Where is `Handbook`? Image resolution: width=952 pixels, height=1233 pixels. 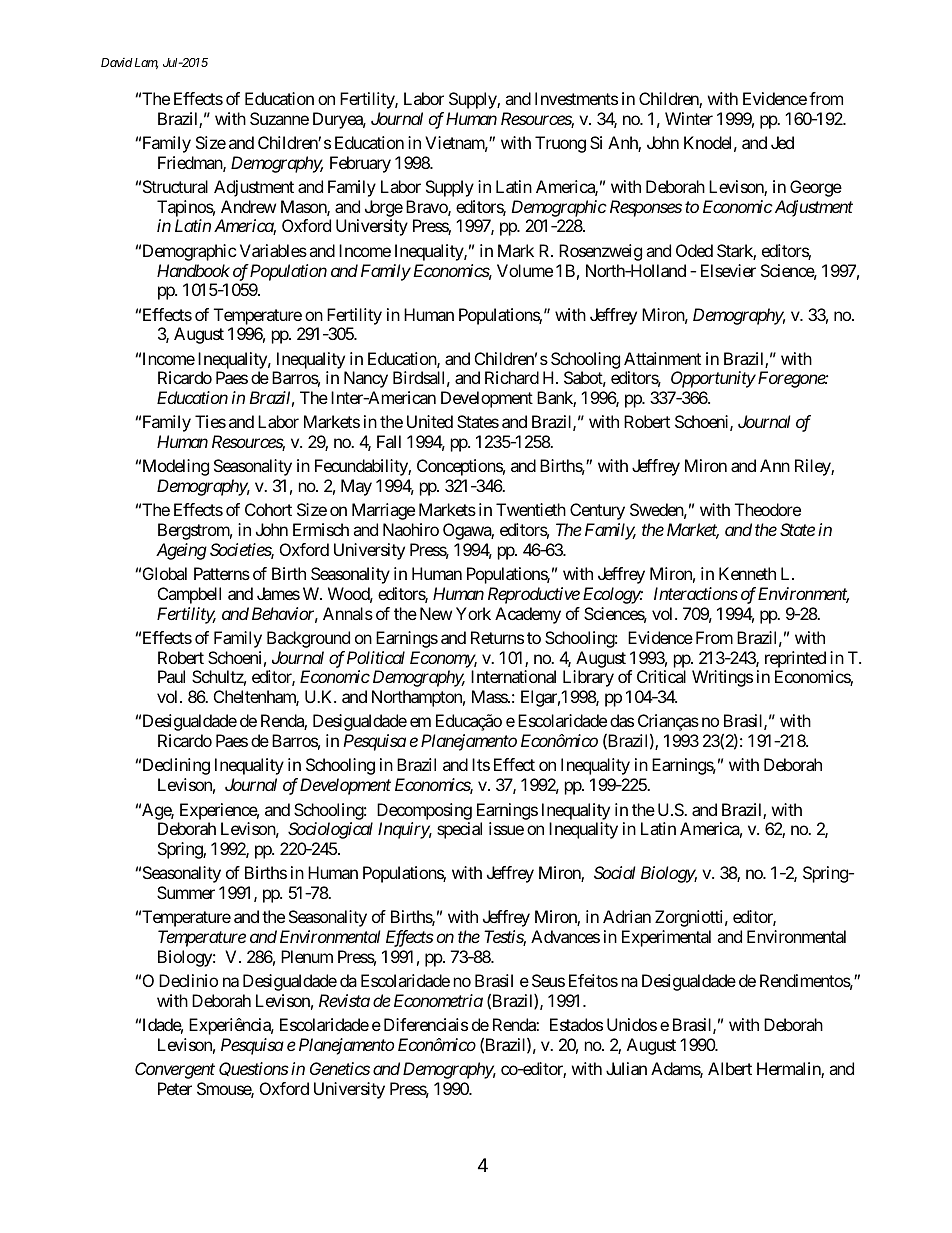 Handbook is located at coordinates (193, 270).
